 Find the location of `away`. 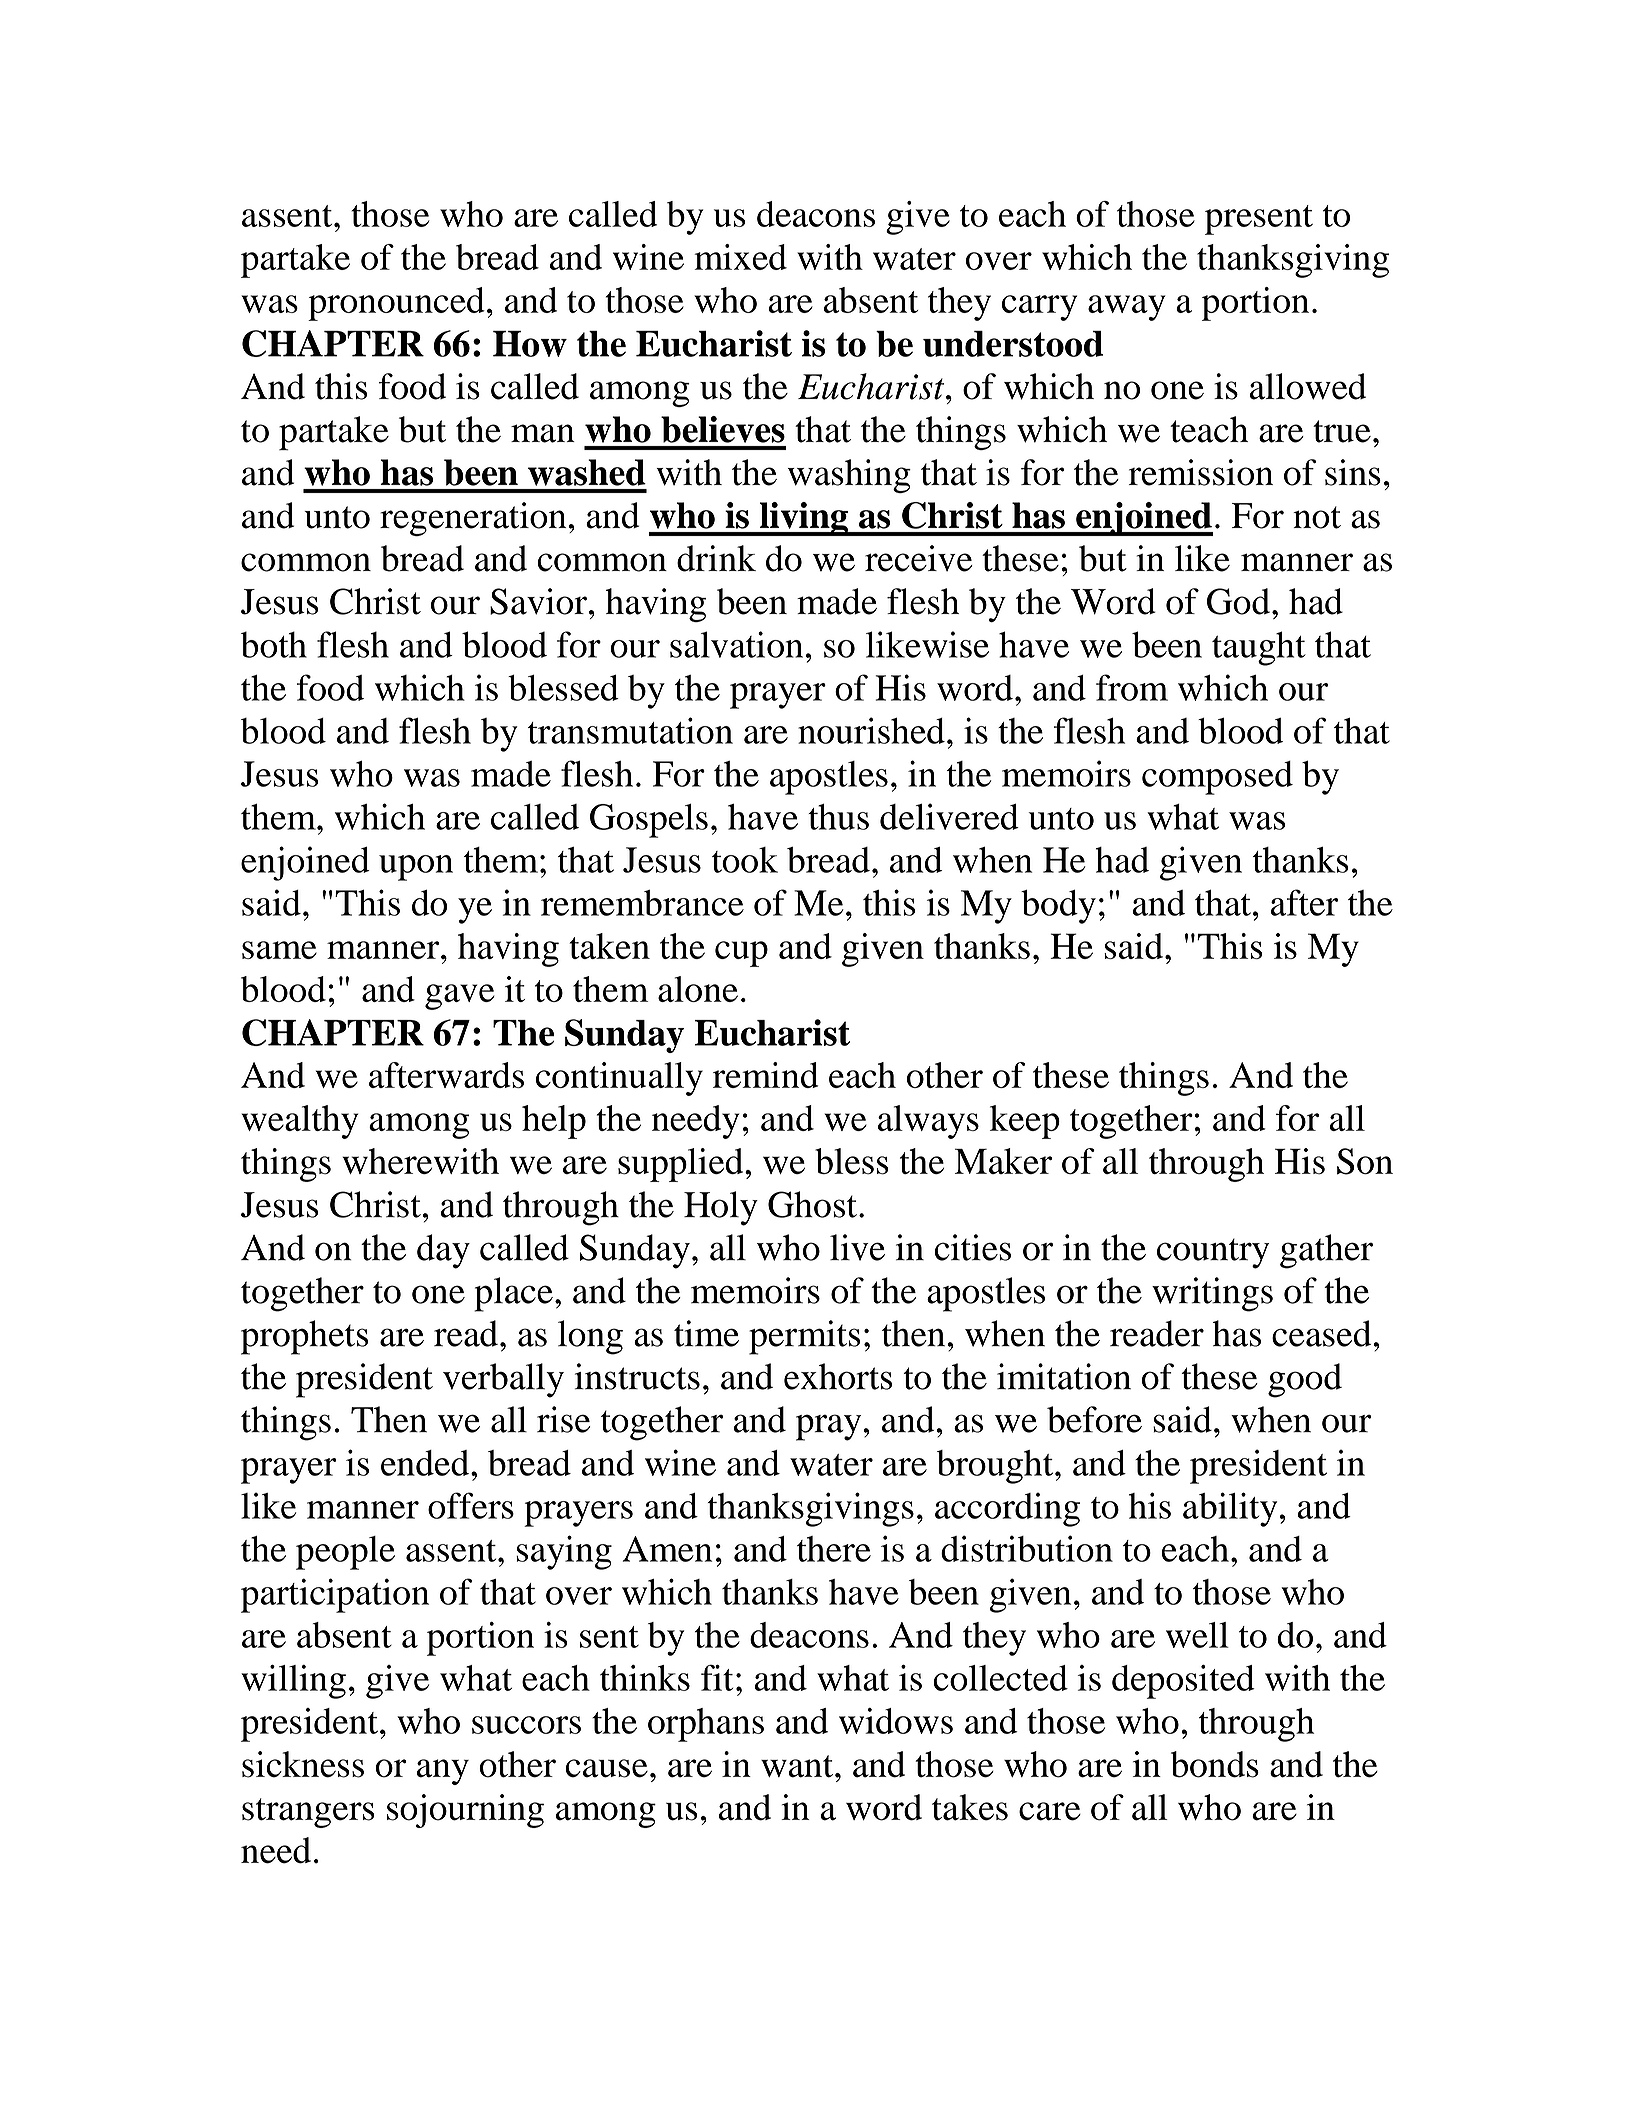

away is located at coordinates (1127, 308).
